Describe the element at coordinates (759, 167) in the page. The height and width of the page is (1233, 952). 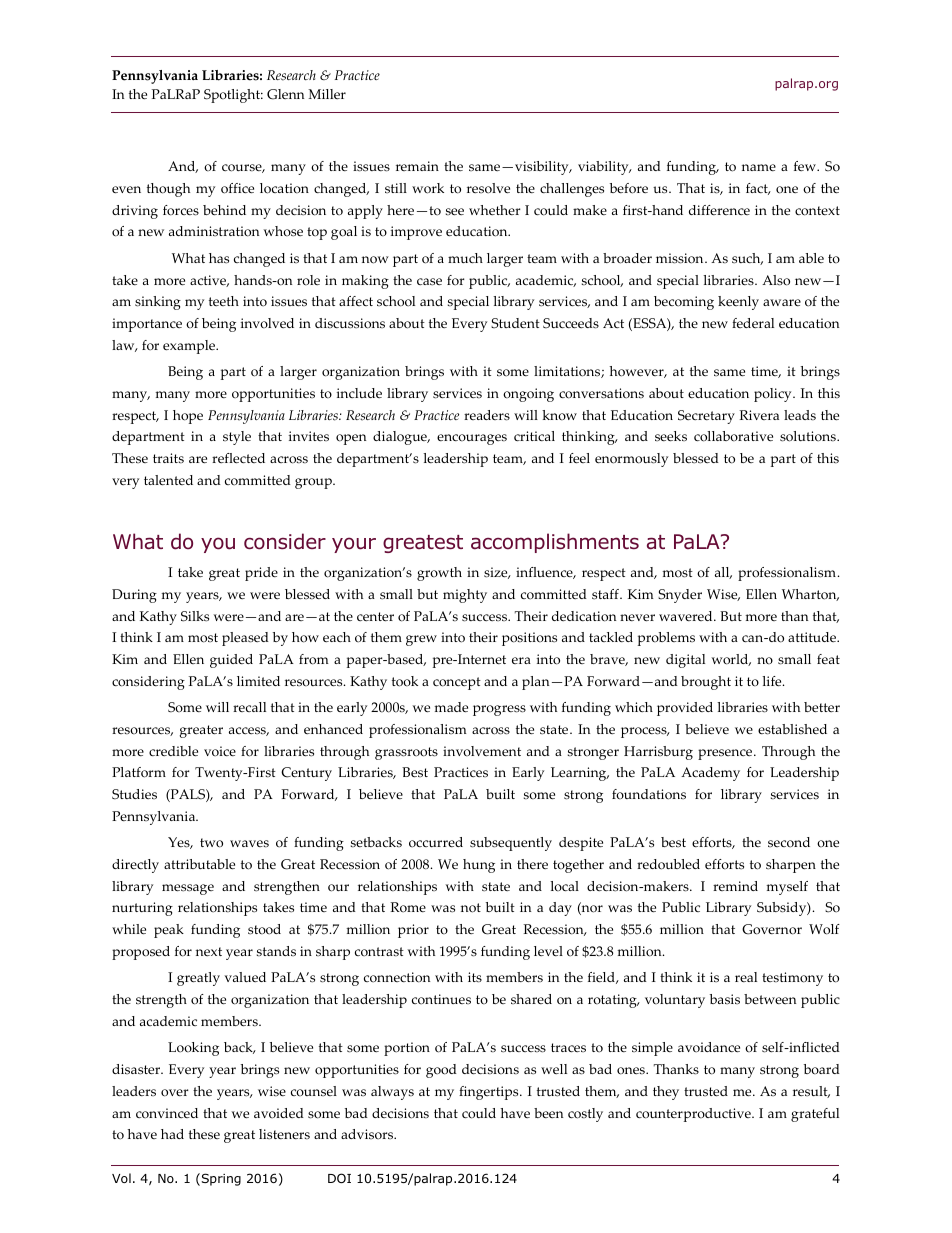
I see `name` at that location.
